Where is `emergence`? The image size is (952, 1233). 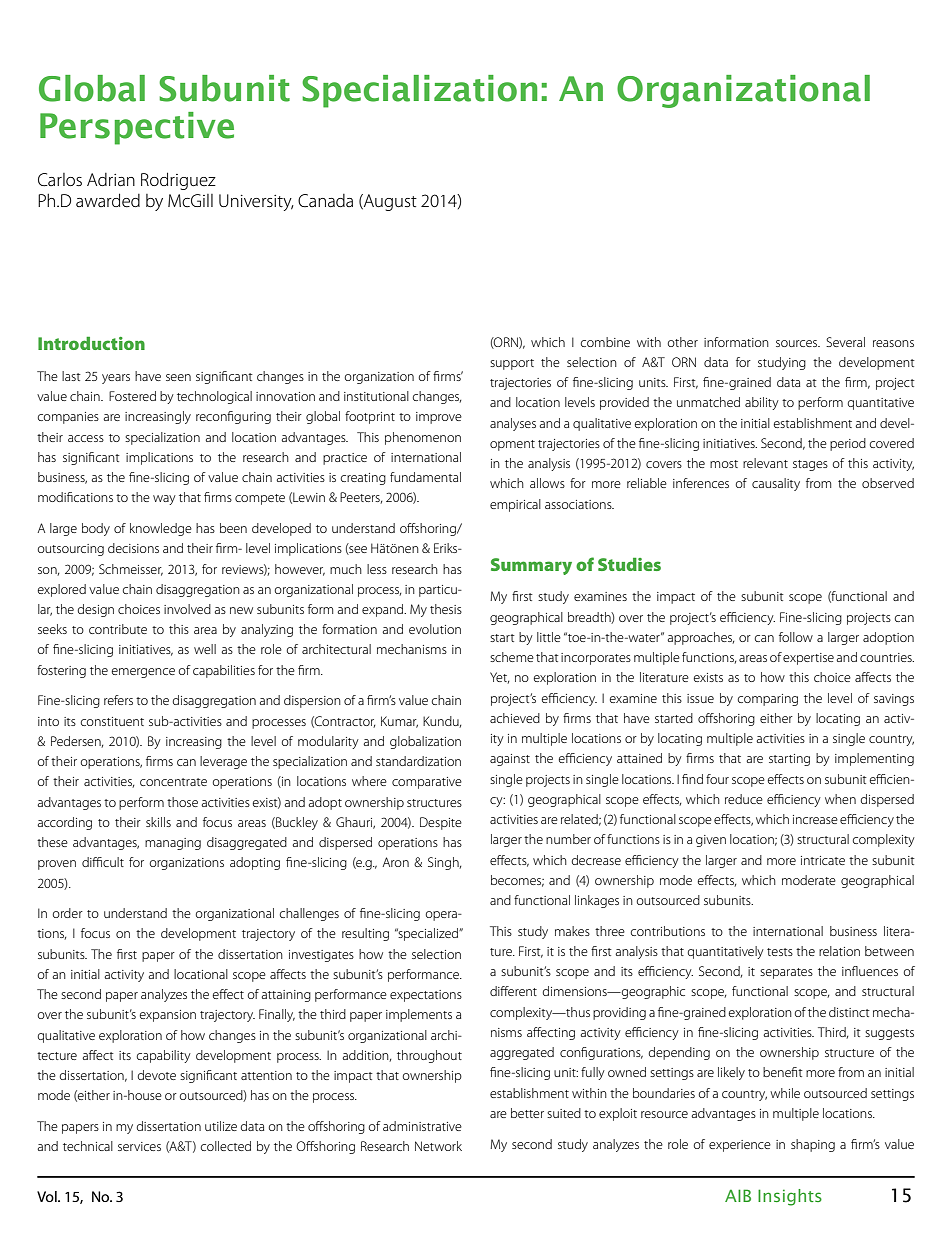
emergence is located at coordinates (143, 673).
